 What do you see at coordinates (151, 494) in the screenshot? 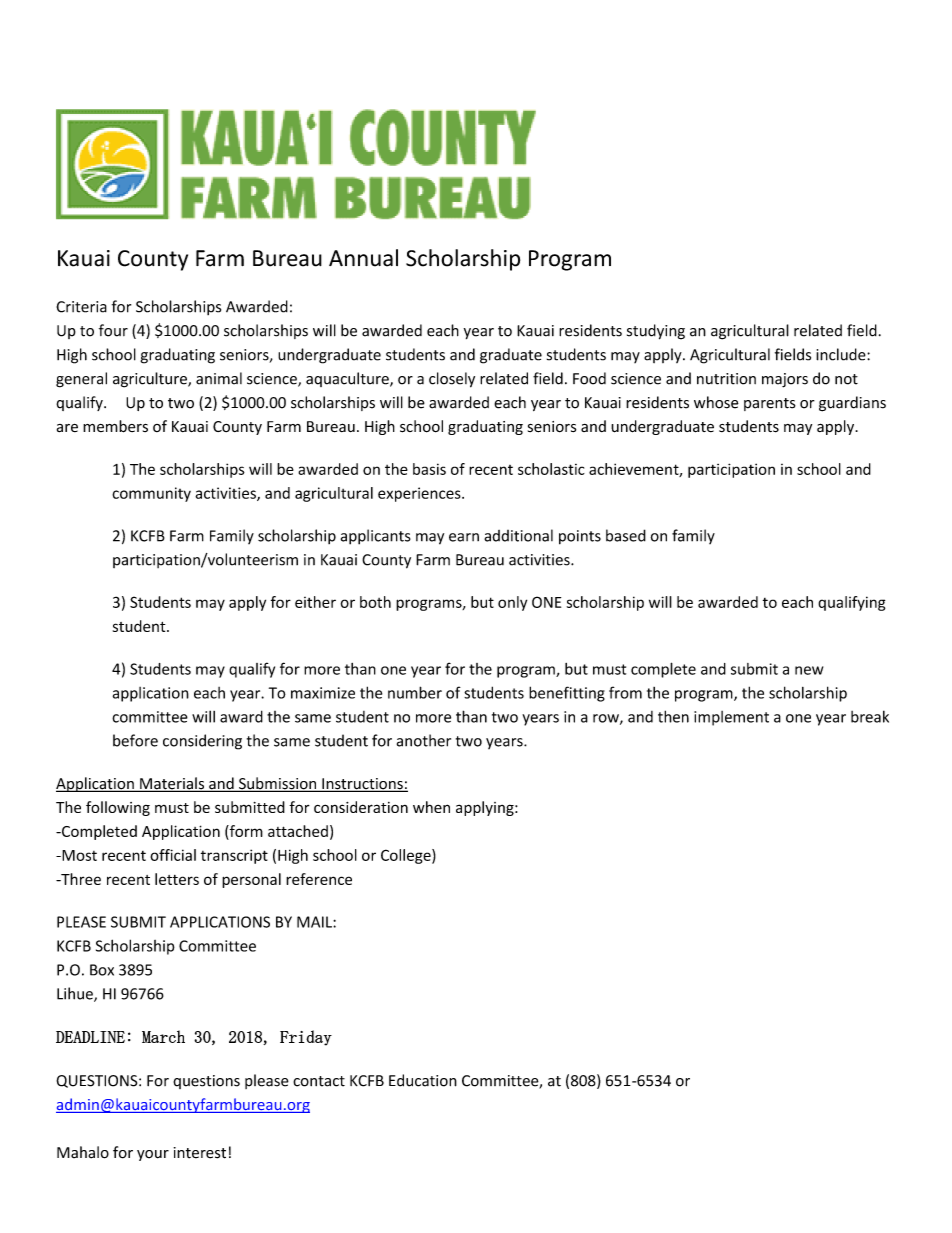
I see `community` at bounding box center [151, 494].
